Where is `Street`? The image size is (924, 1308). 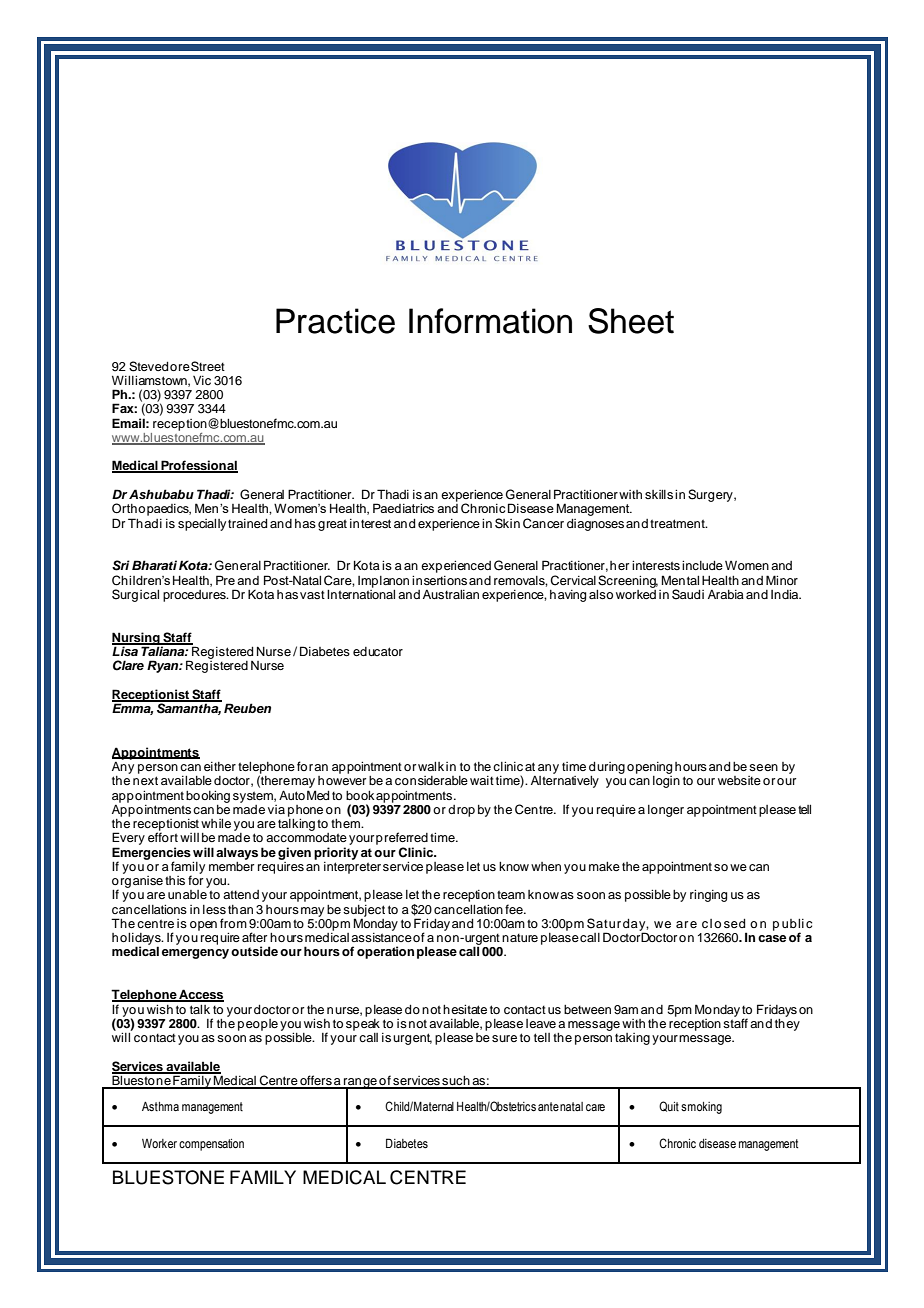 Street is located at coordinates (208, 366).
